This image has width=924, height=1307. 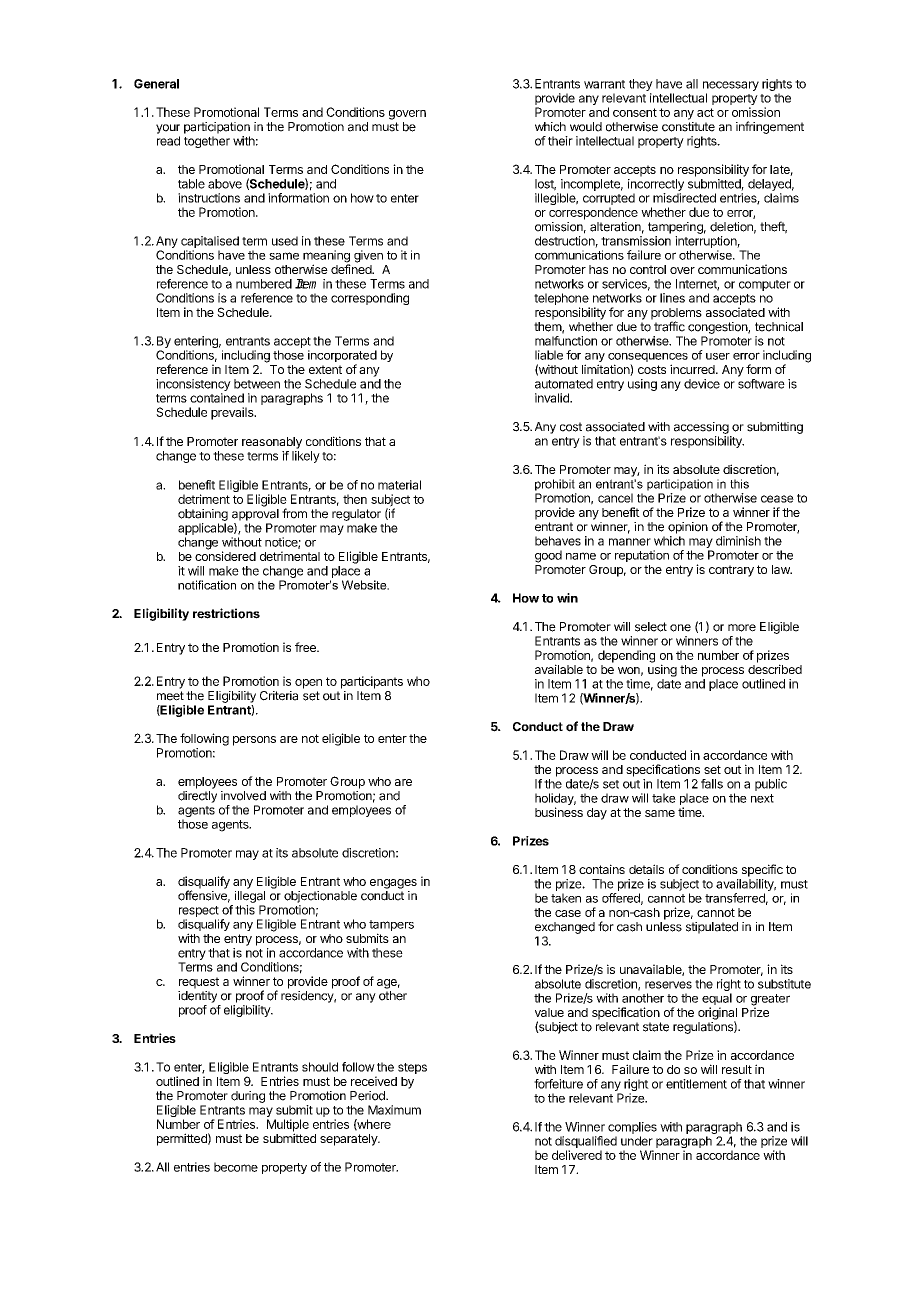 What do you see at coordinates (236, 1167) in the image?
I see `become` at bounding box center [236, 1167].
